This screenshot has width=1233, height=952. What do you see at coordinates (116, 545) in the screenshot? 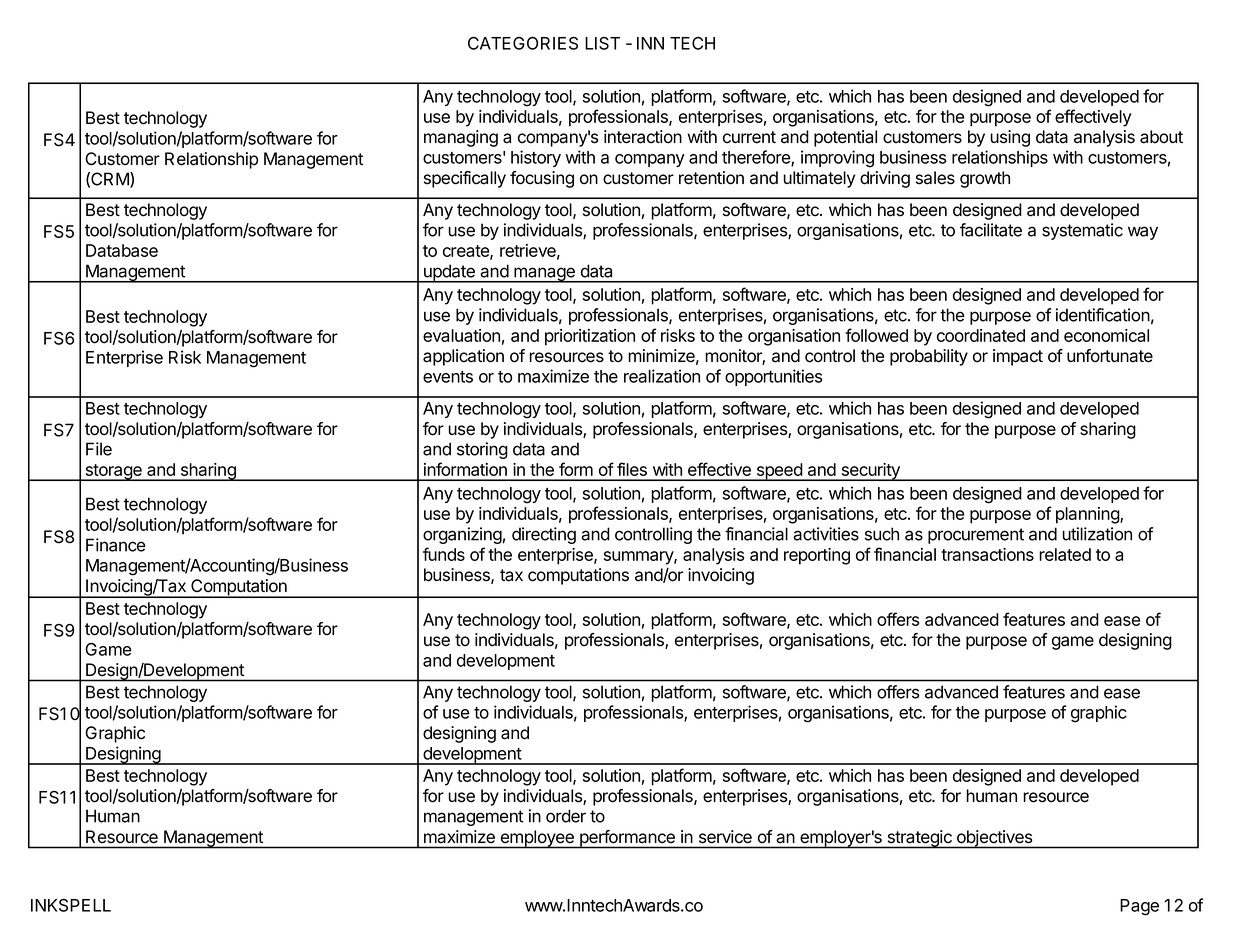
I see `Finance` at bounding box center [116, 545].
